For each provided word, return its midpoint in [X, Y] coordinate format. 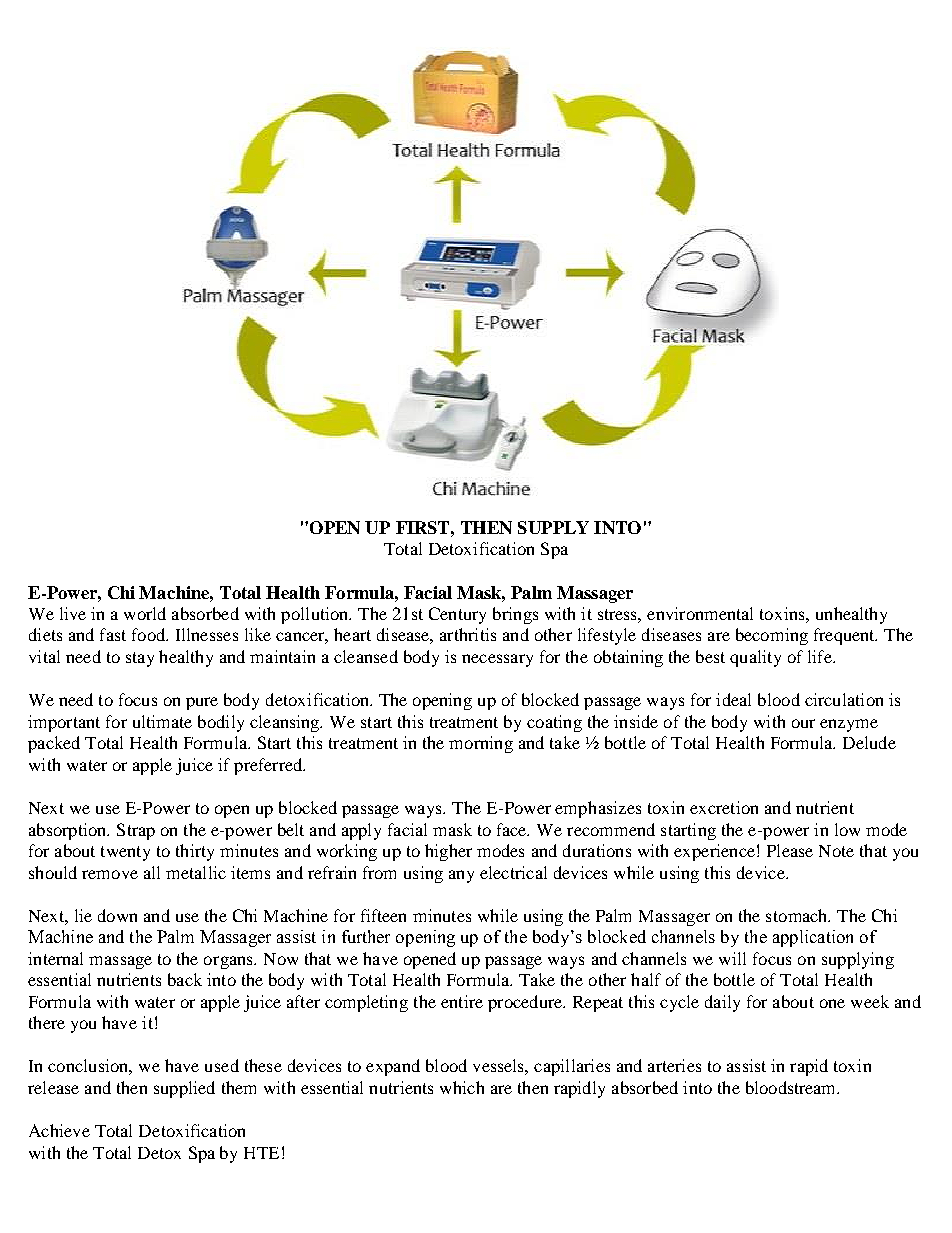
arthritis [468, 634]
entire [462, 1001]
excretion [724, 807]
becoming [772, 636]
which [462, 1087]
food [150, 634]
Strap [136, 831]
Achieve [59, 1130]
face [513, 829]
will [732, 958]
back [185, 979]
